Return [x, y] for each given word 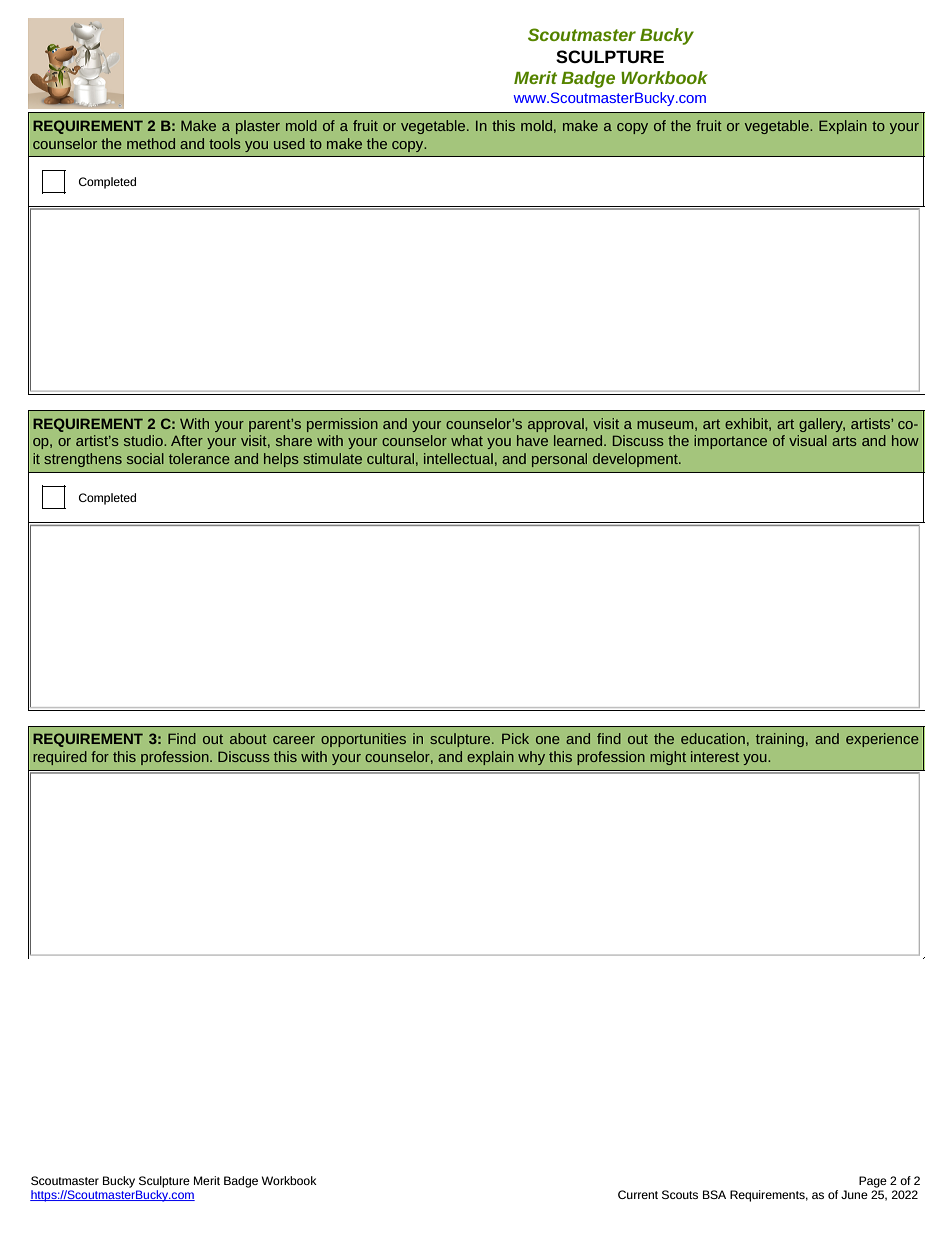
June [854, 1194]
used [289, 143]
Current [638, 1194]
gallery [822, 425]
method [151, 143]
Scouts [680, 1194]
